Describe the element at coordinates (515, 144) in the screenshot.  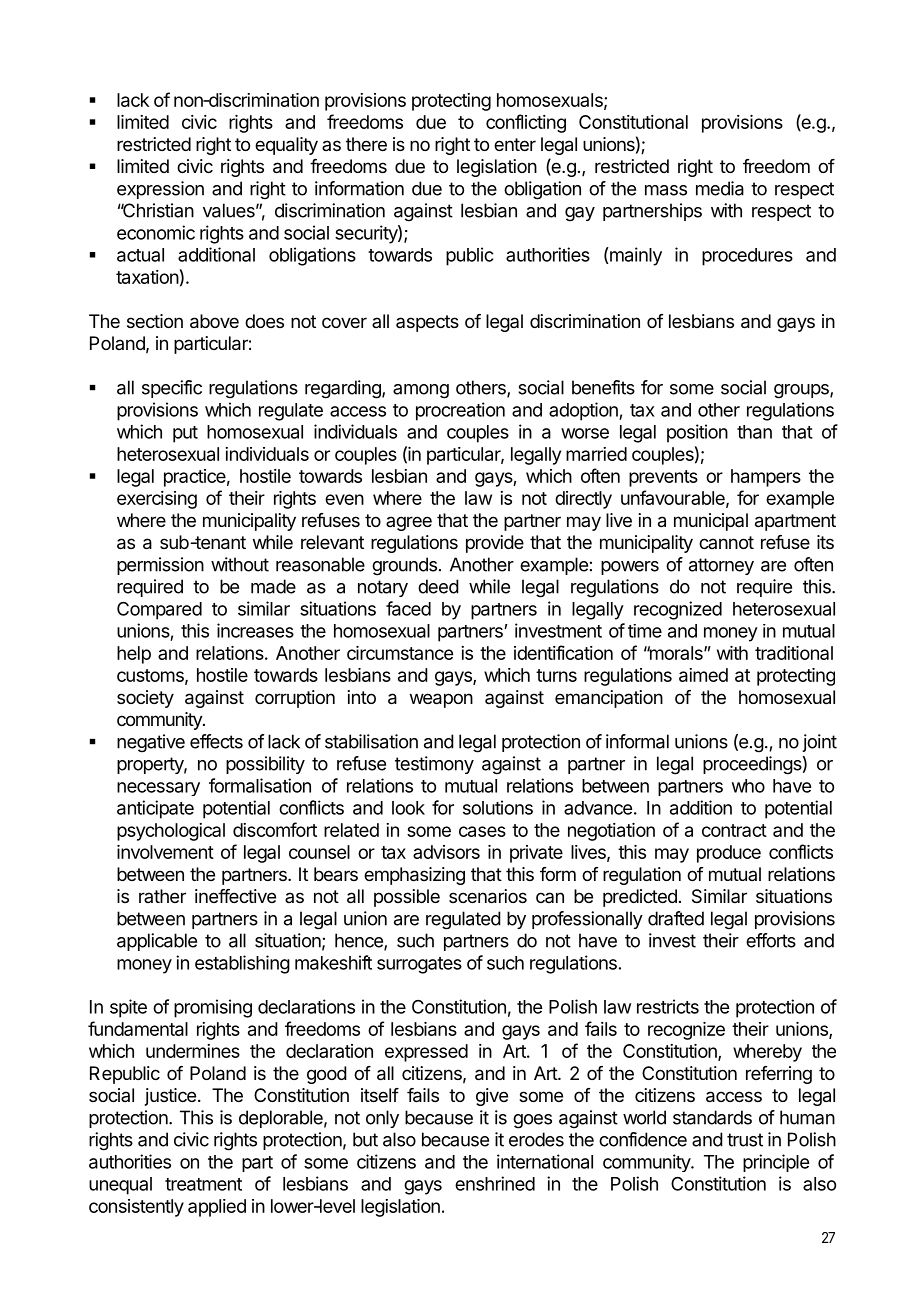
I see `enter` at that location.
